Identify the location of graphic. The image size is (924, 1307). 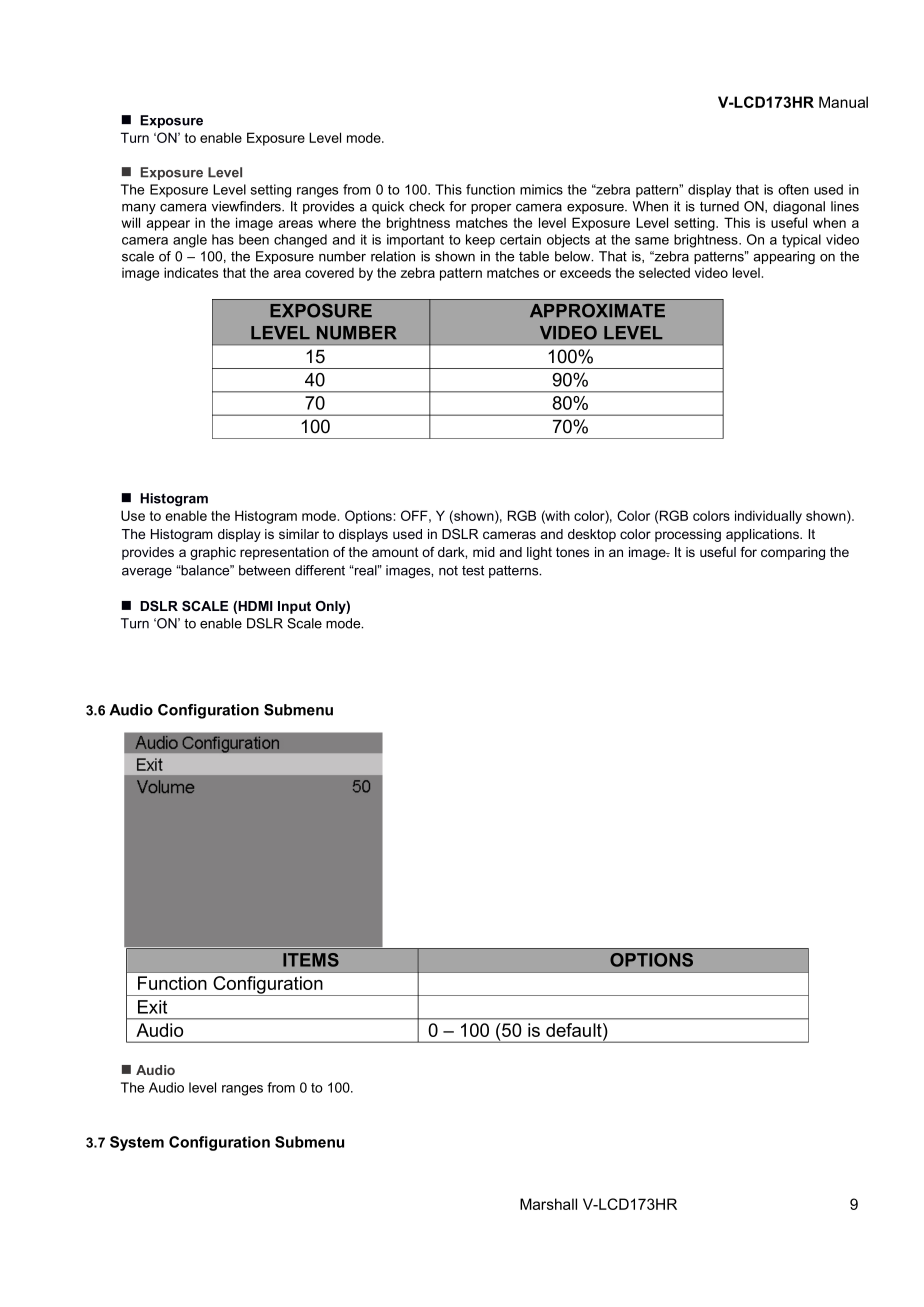
(213, 553).
